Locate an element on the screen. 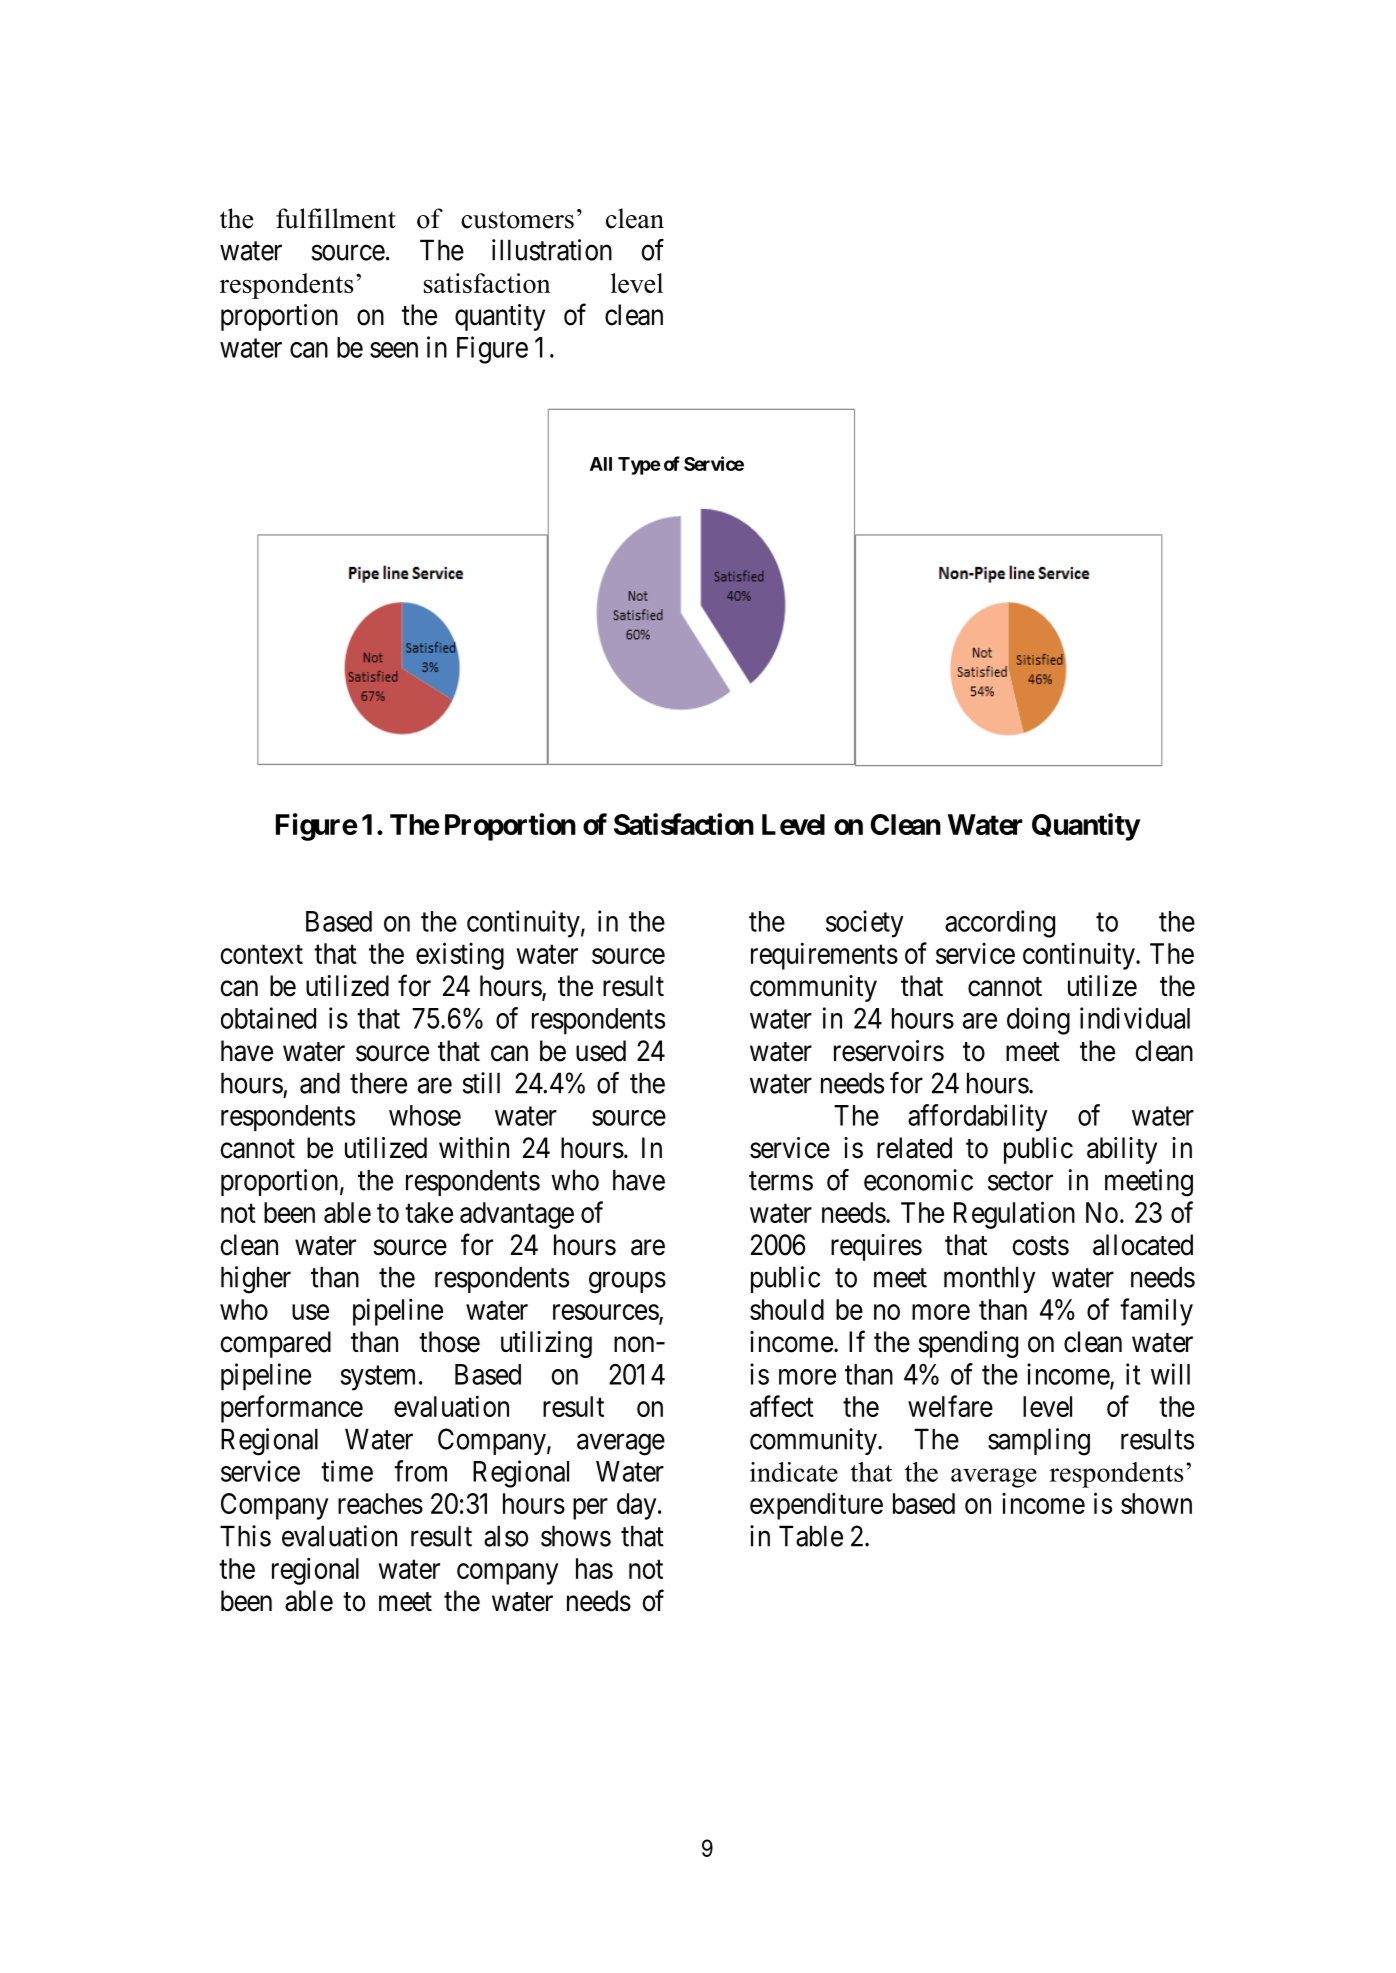  existing is located at coordinates (460, 956).
